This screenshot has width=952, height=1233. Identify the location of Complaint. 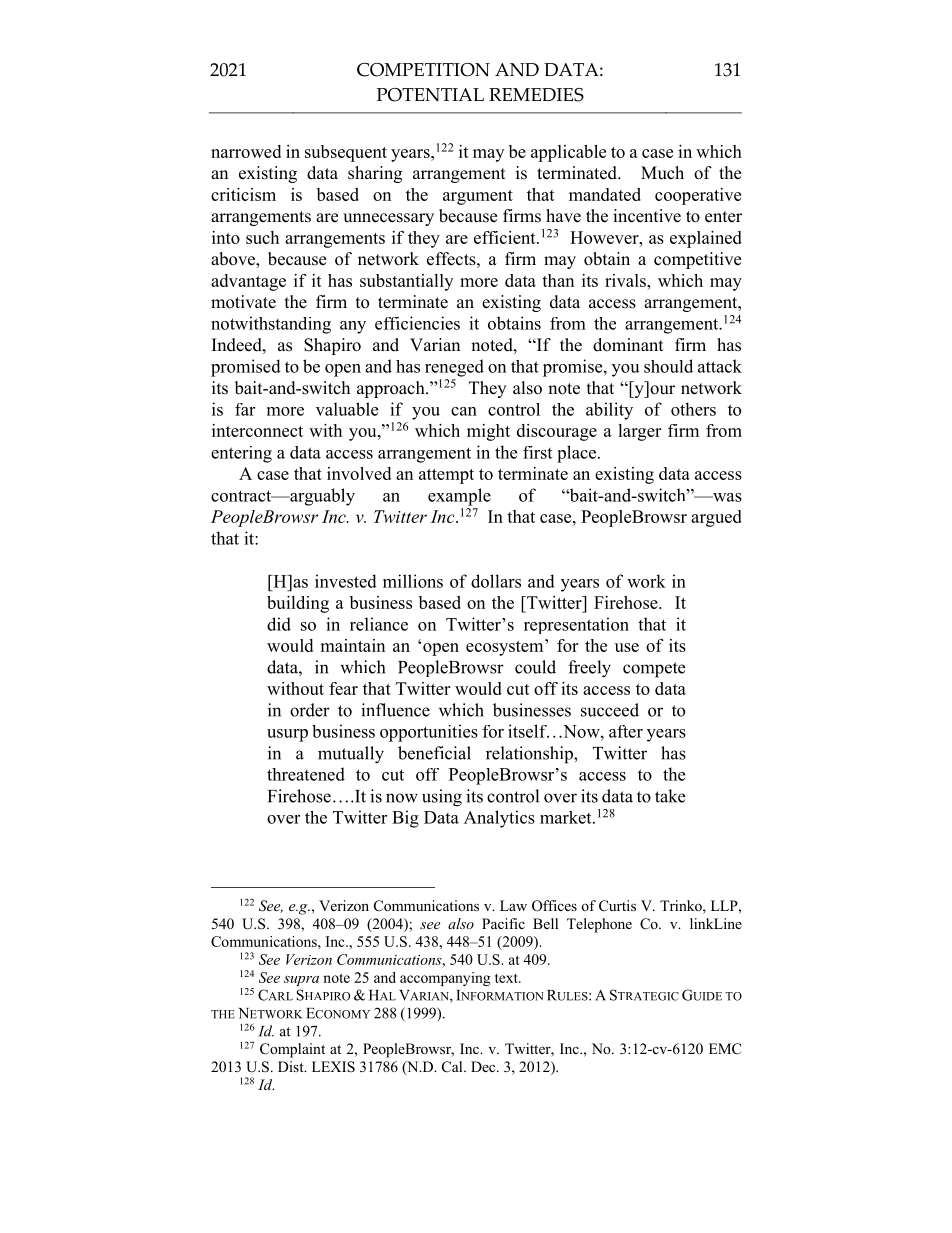
(292, 1050).
